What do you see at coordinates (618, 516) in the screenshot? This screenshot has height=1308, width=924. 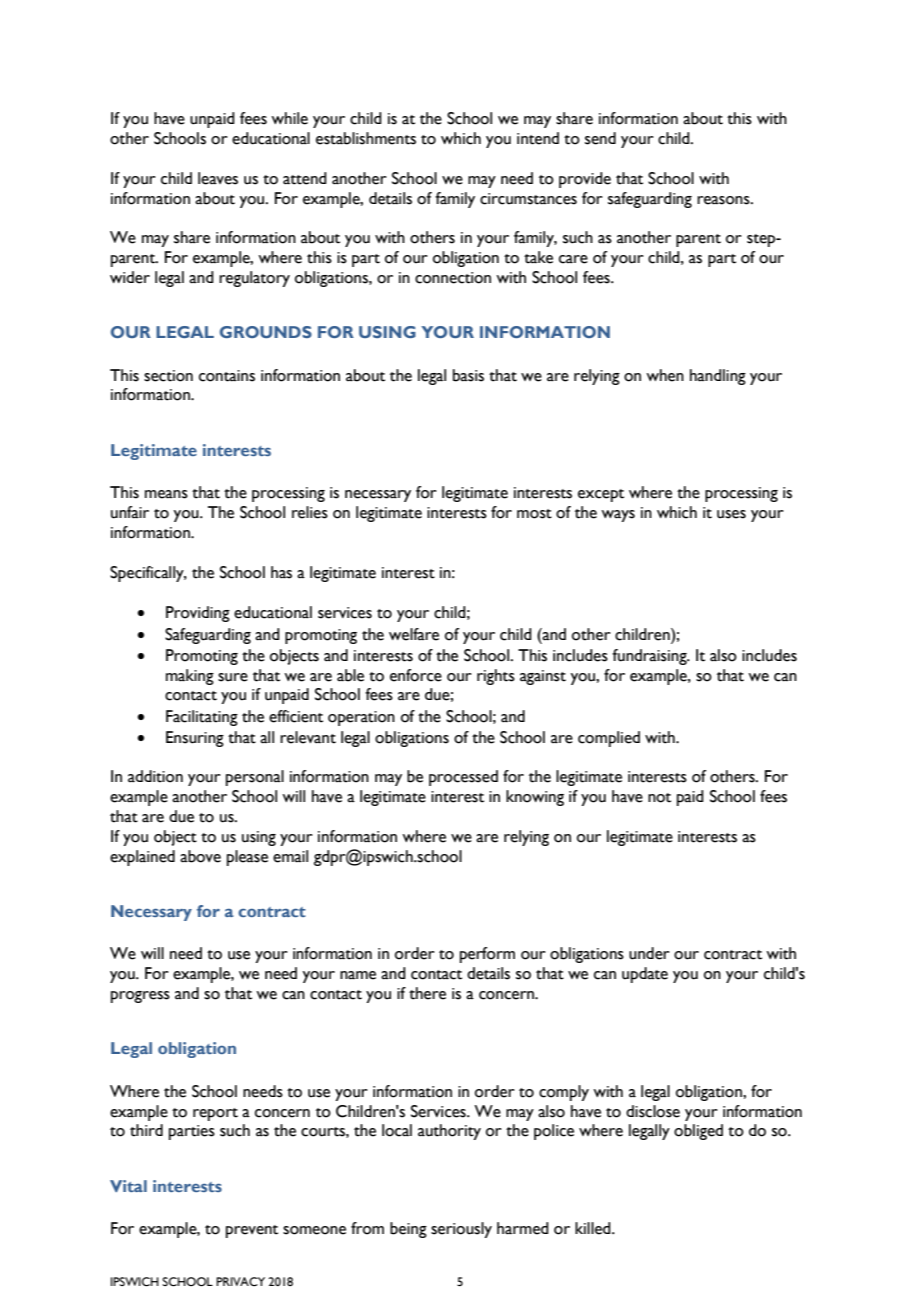 I see `ways` at bounding box center [618, 516].
